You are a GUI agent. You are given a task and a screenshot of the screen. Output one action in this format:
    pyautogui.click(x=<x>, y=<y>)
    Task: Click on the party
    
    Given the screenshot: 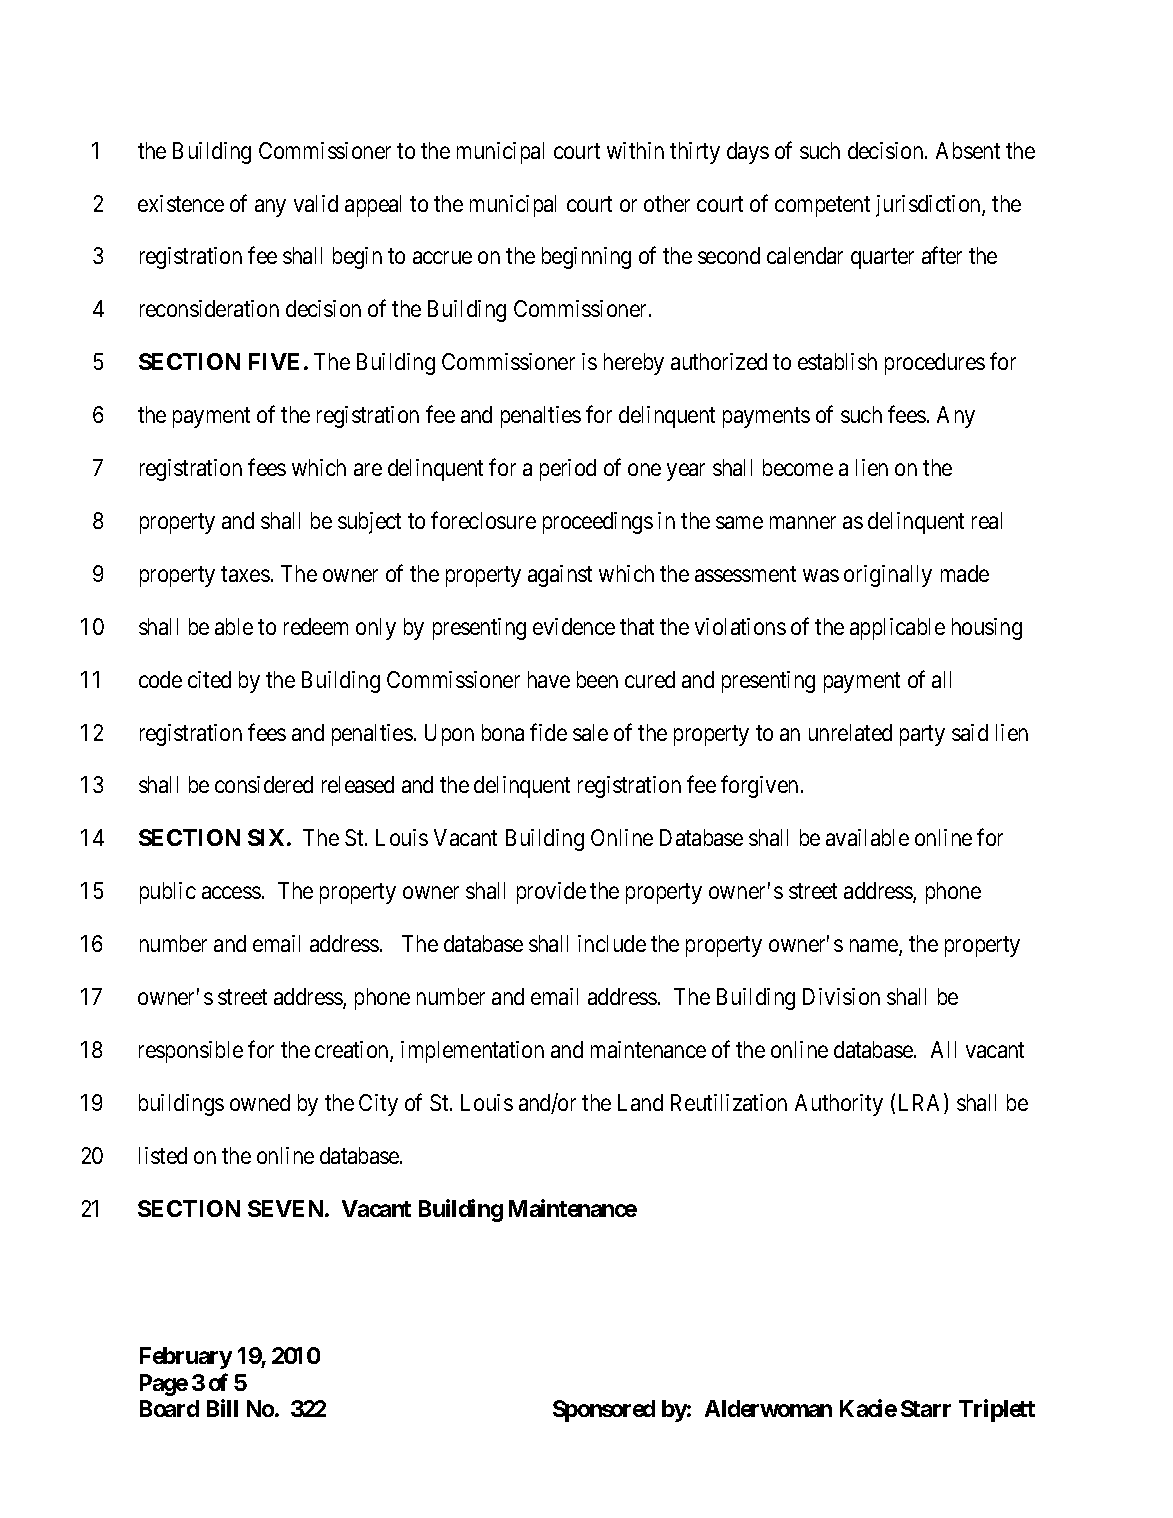 What is the action you would take?
    pyautogui.click(x=922, y=735)
